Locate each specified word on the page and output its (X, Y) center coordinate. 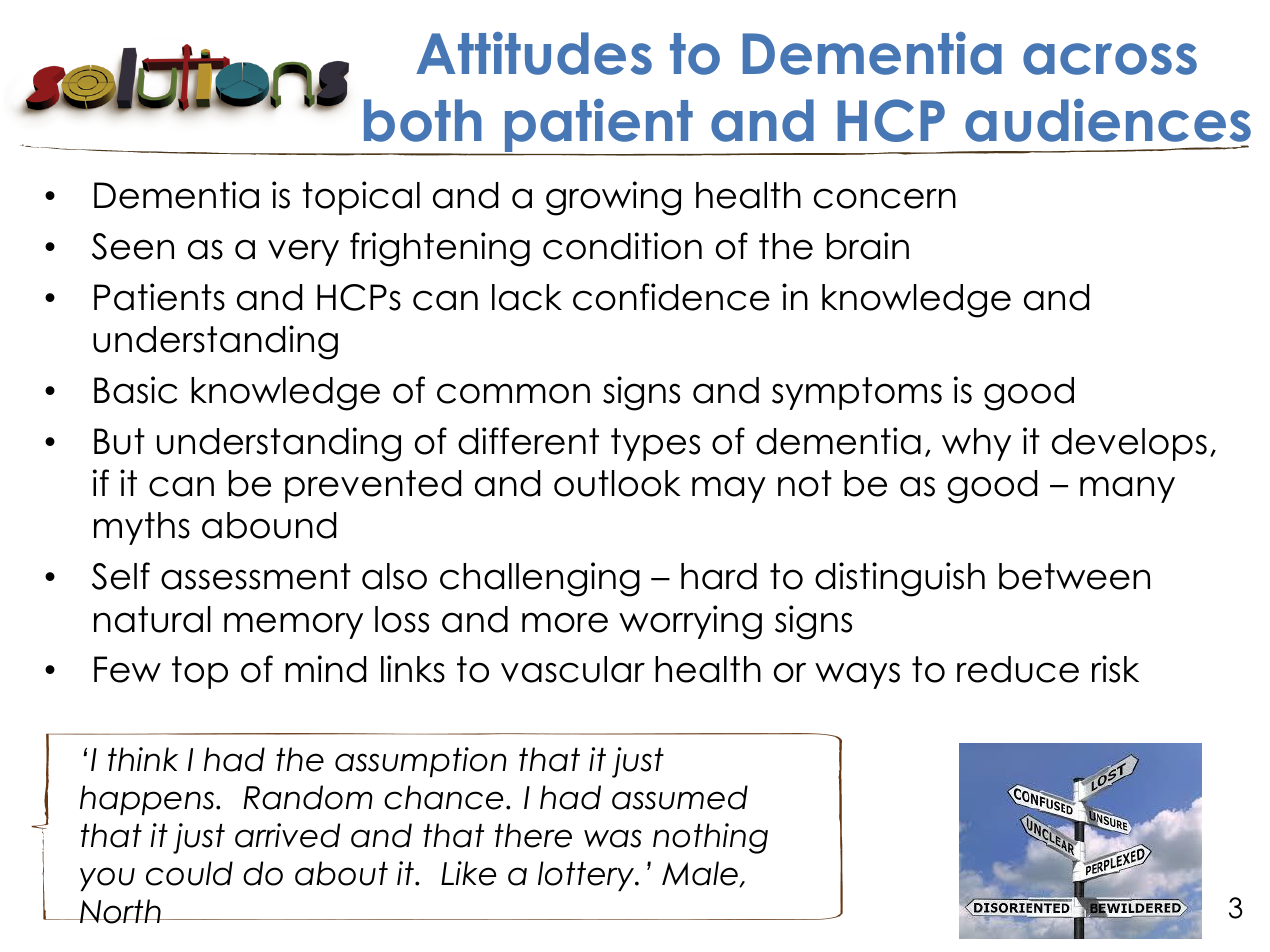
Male (701, 874)
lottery (587, 876)
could (189, 873)
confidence (671, 297)
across (1110, 59)
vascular (573, 669)
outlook (617, 483)
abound (269, 525)
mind (325, 669)
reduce (1018, 669)
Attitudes (534, 53)
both (423, 120)
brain (868, 246)
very (303, 252)
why (976, 444)
